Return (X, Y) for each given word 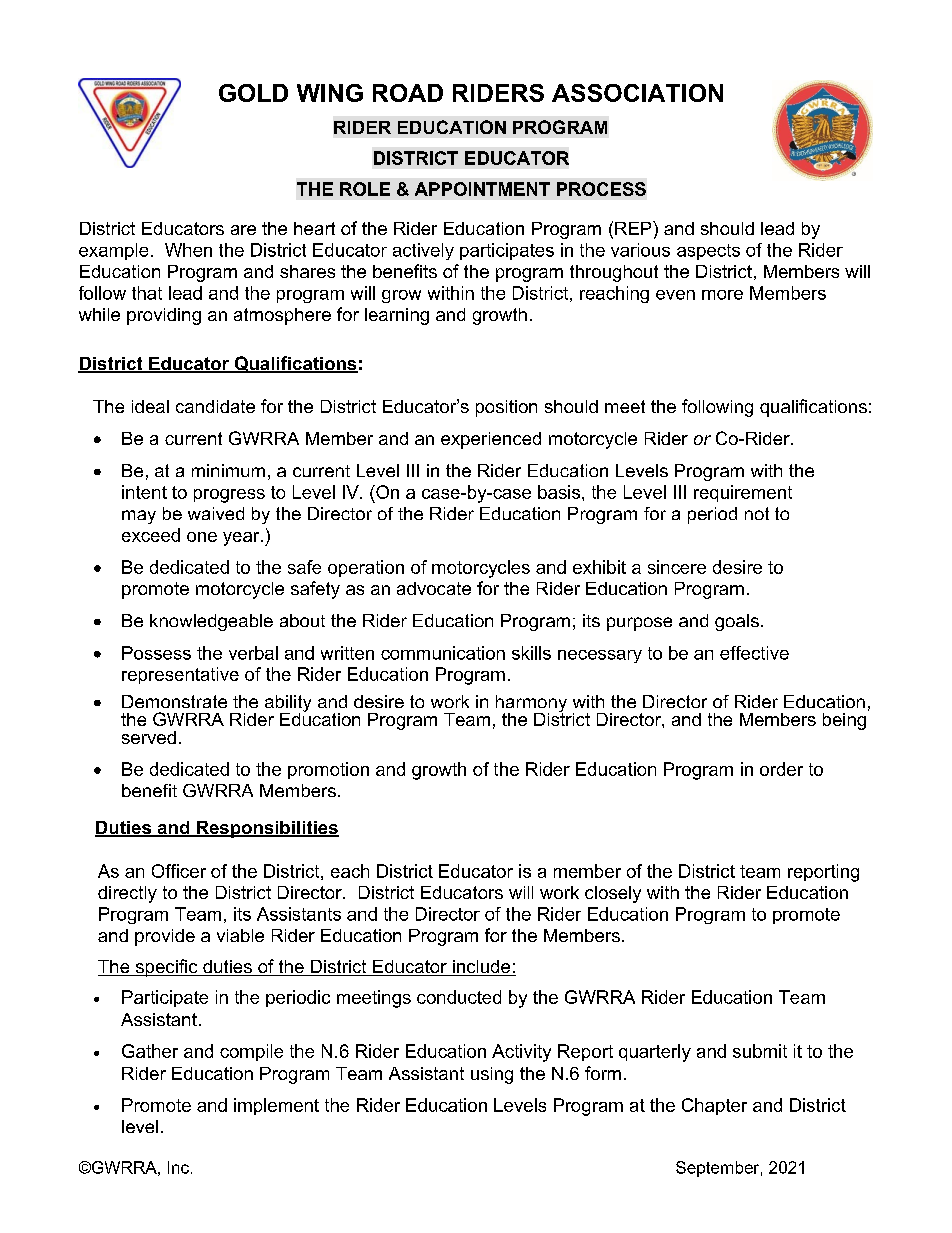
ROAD (408, 93)
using (492, 1075)
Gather (150, 1051)
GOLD (253, 93)
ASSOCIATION (637, 93)
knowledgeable (211, 622)
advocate (434, 588)
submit (760, 1051)
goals (737, 622)
